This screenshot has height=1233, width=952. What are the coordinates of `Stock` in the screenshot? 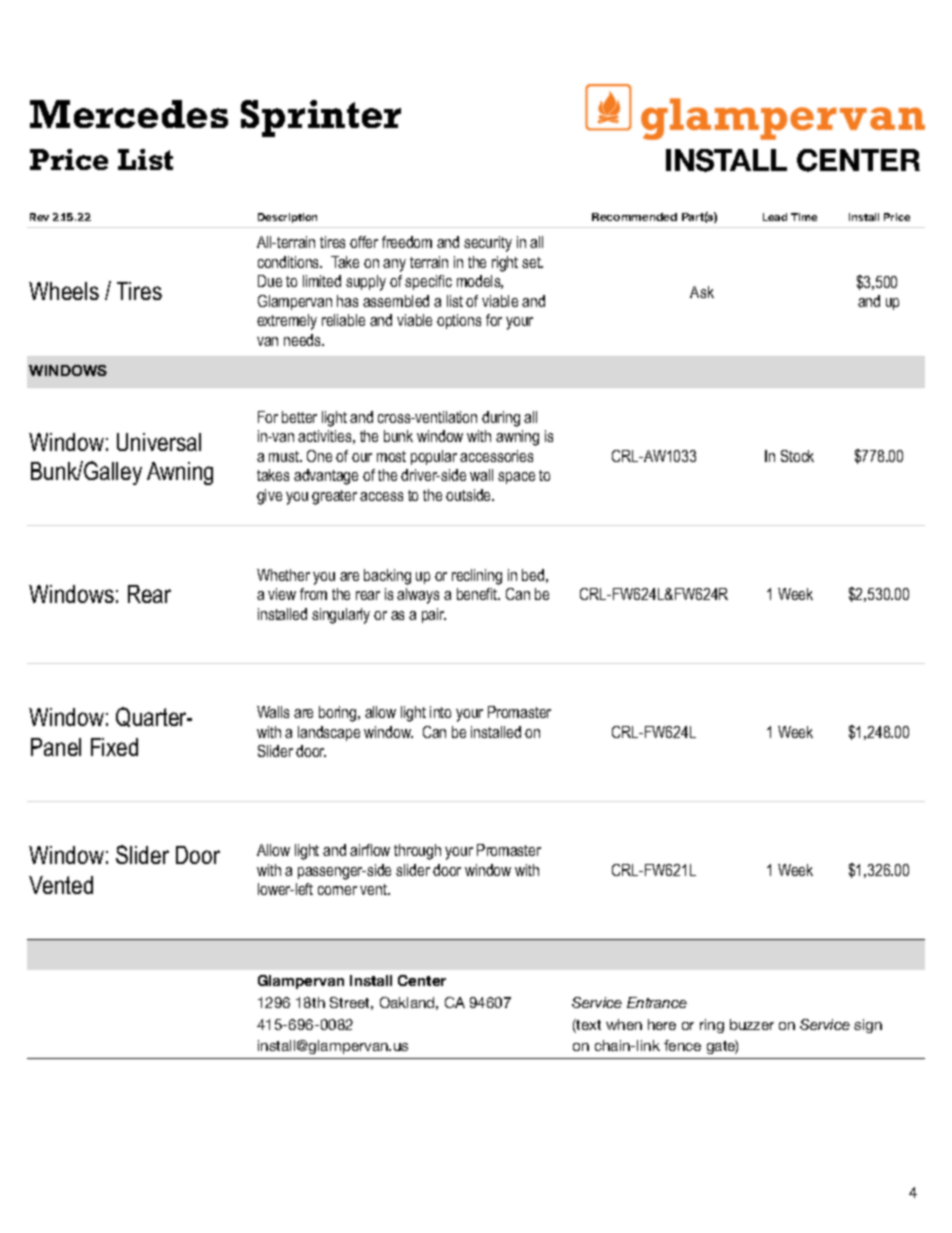 It's located at (797, 456).
